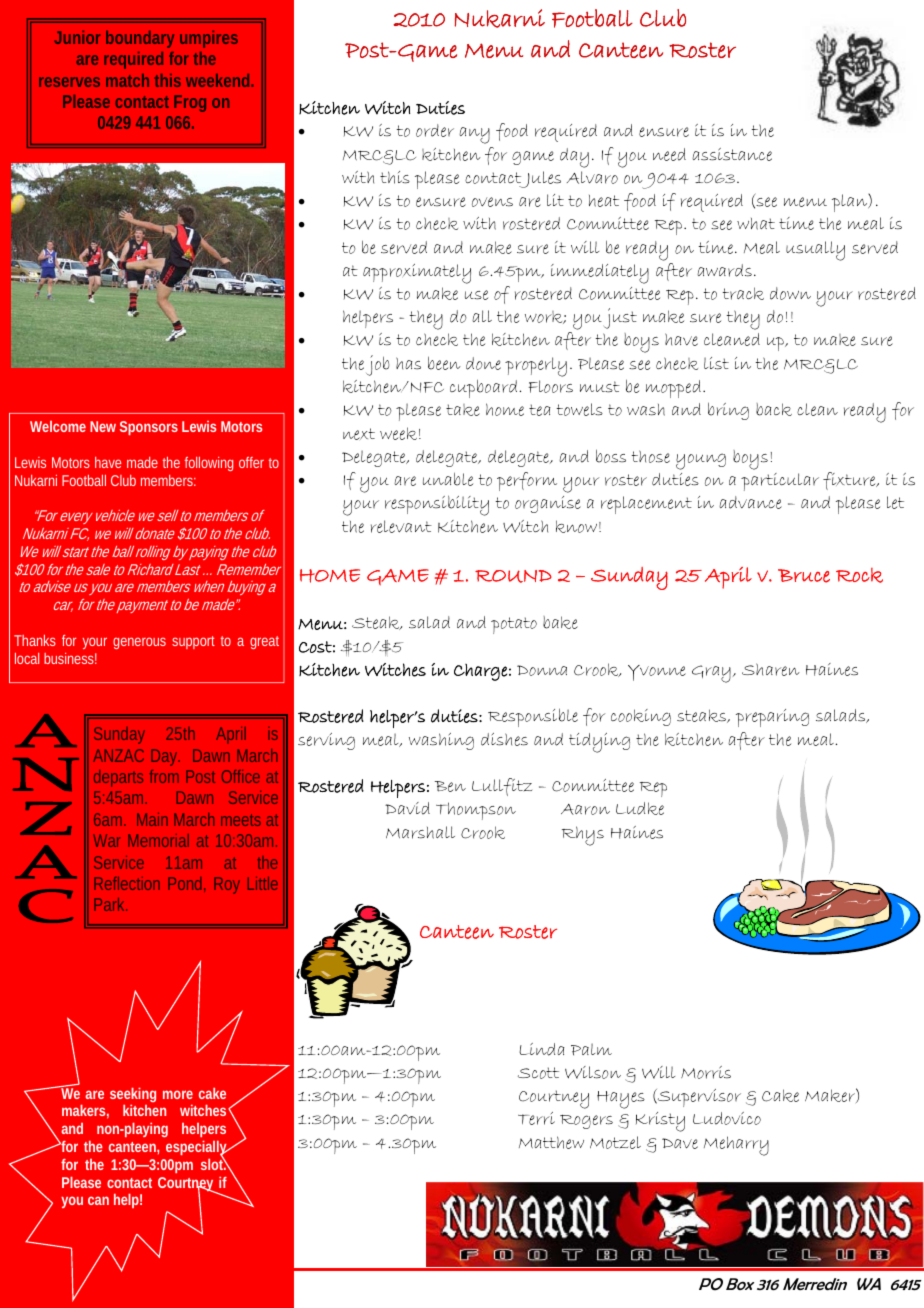 The height and width of the screenshot is (1308, 924). What do you see at coordinates (149, 428) in the screenshot?
I see `Sponsors` at bounding box center [149, 428].
